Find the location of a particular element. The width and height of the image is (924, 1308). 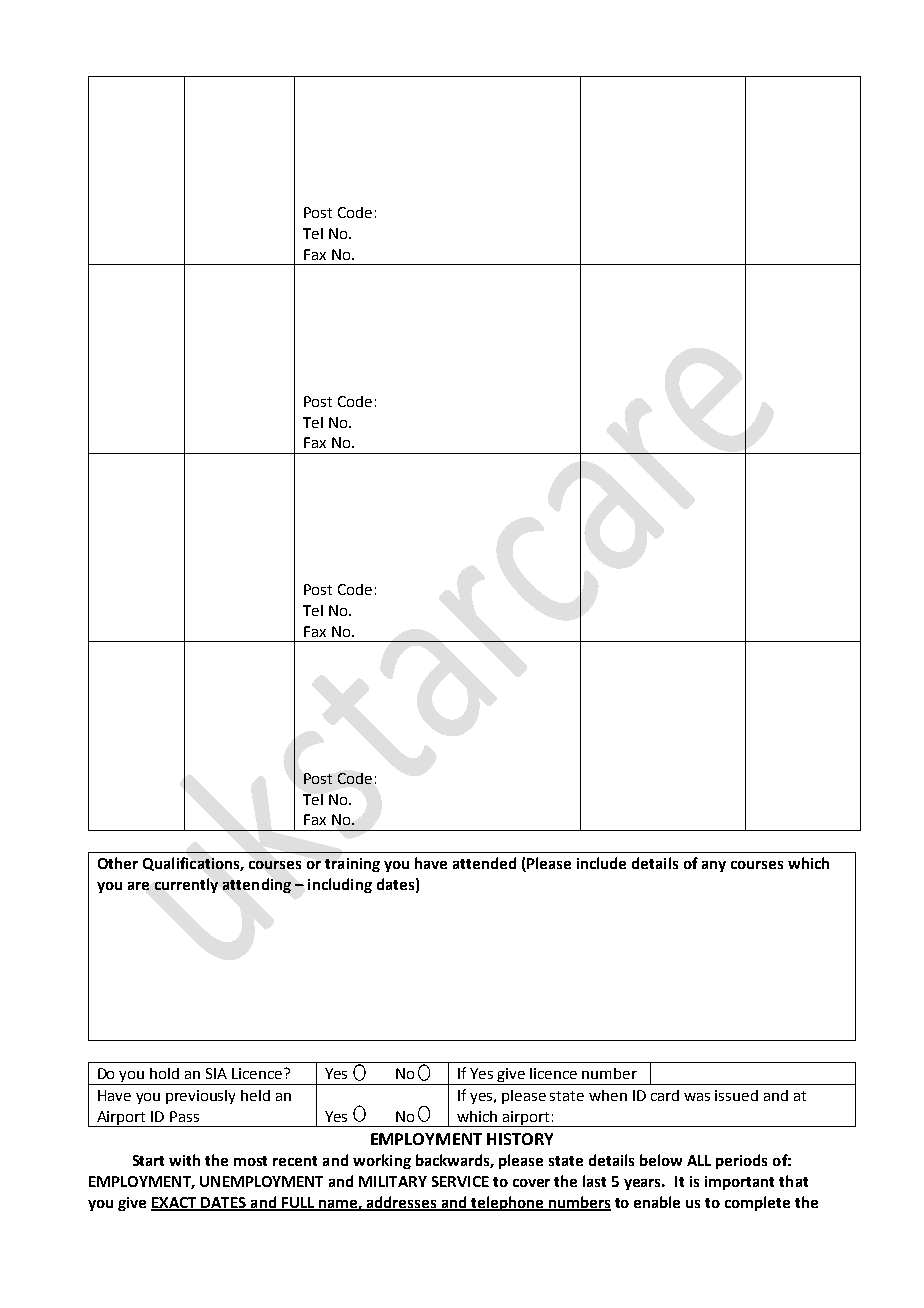

currently is located at coordinates (186, 885).
